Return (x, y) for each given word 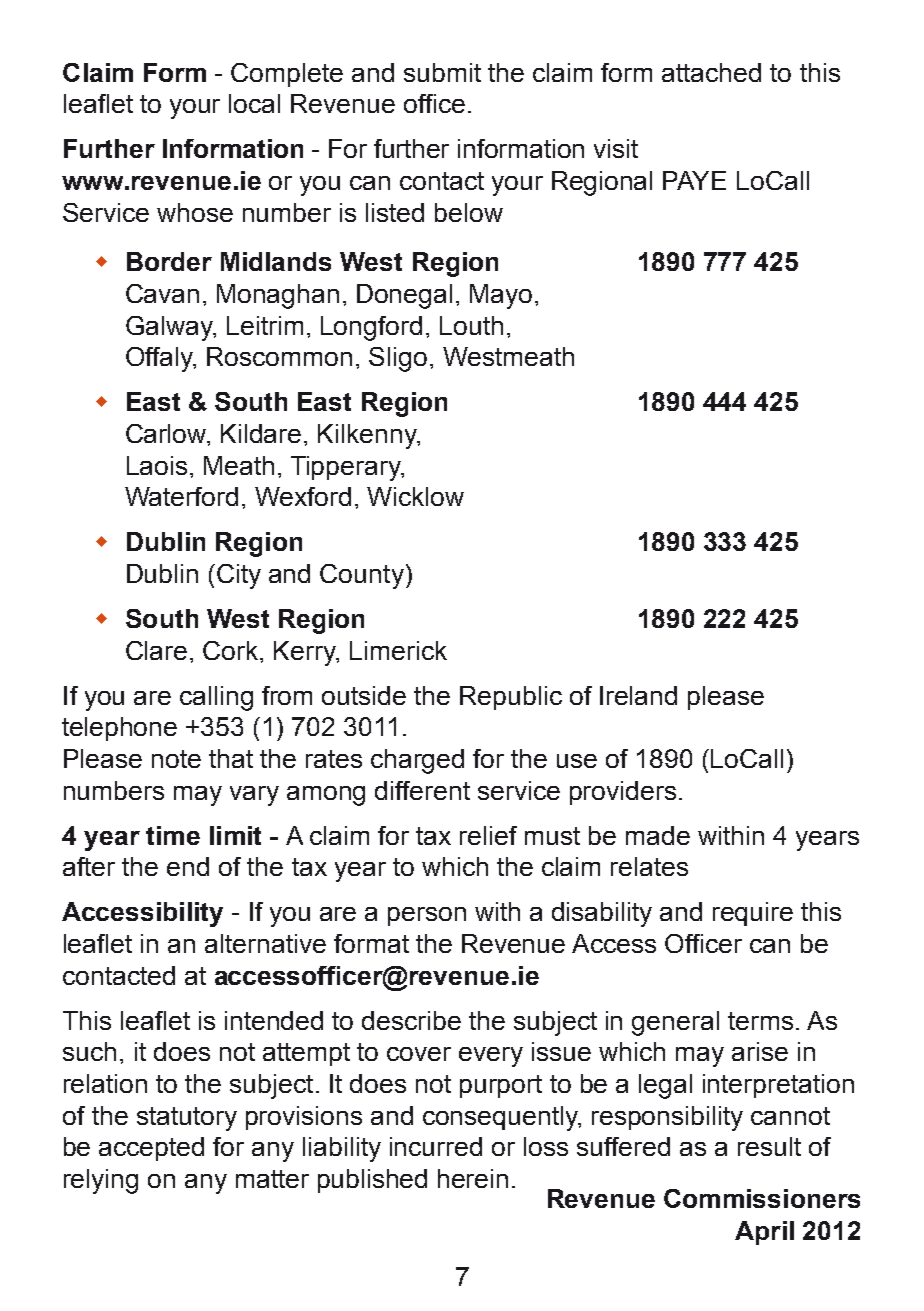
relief (488, 835)
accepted (151, 1149)
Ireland (638, 695)
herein (473, 1178)
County (362, 576)
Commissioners (762, 1198)
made (658, 835)
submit (442, 72)
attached (711, 72)
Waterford (181, 496)
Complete (287, 75)
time (173, 835)
